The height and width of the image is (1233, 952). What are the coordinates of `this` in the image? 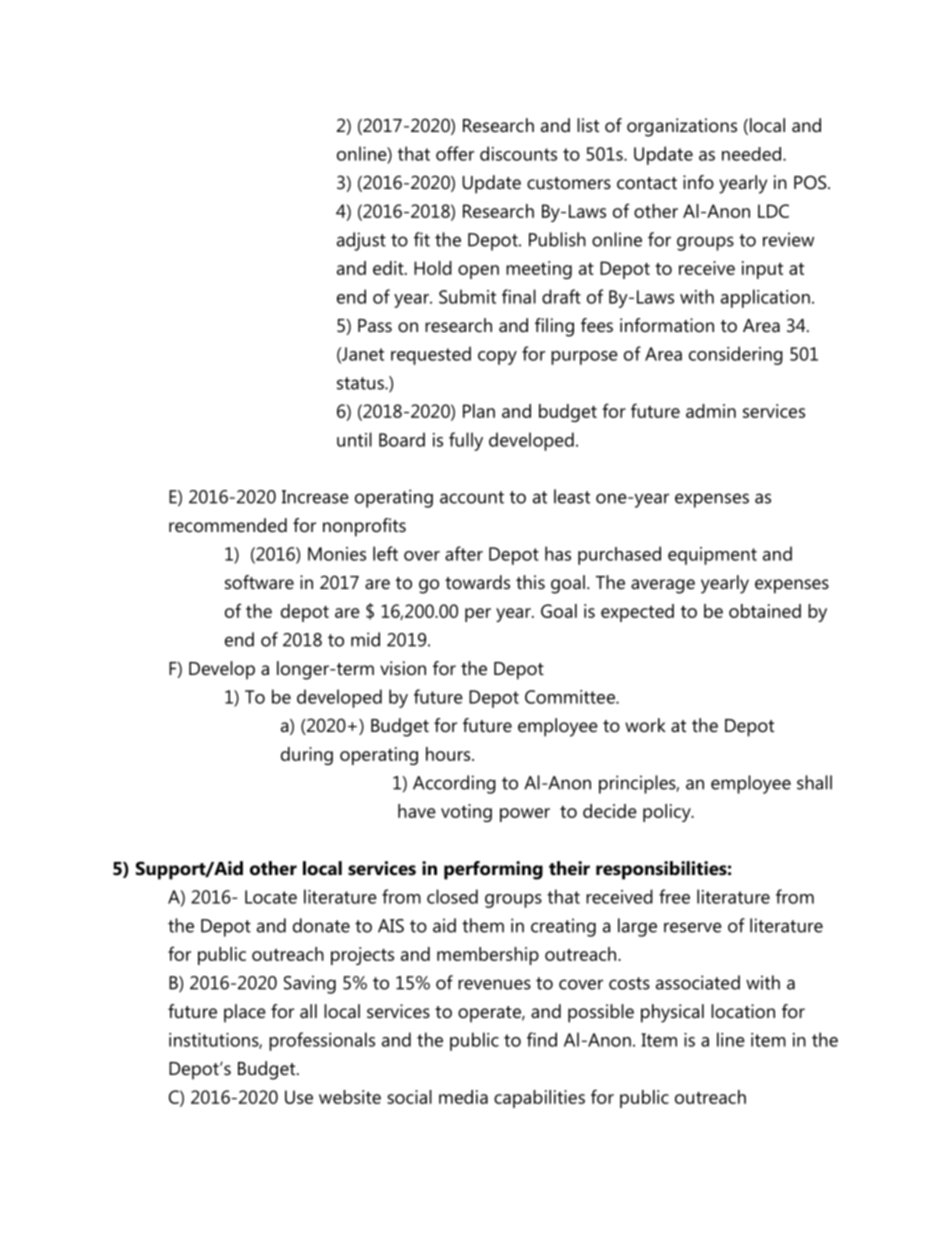 It's located at (530, 582).
